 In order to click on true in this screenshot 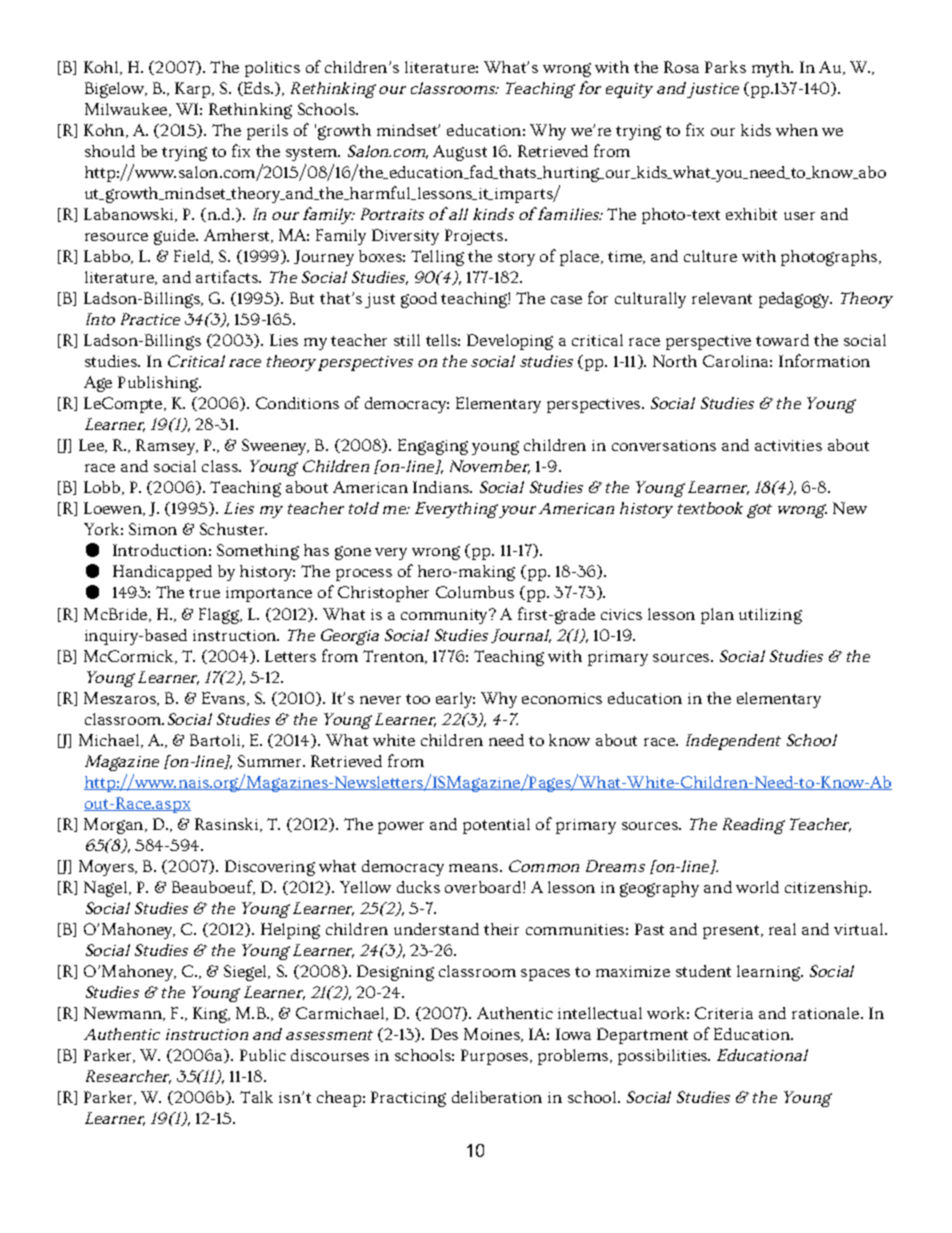, I will do `click(204, 593)`.
